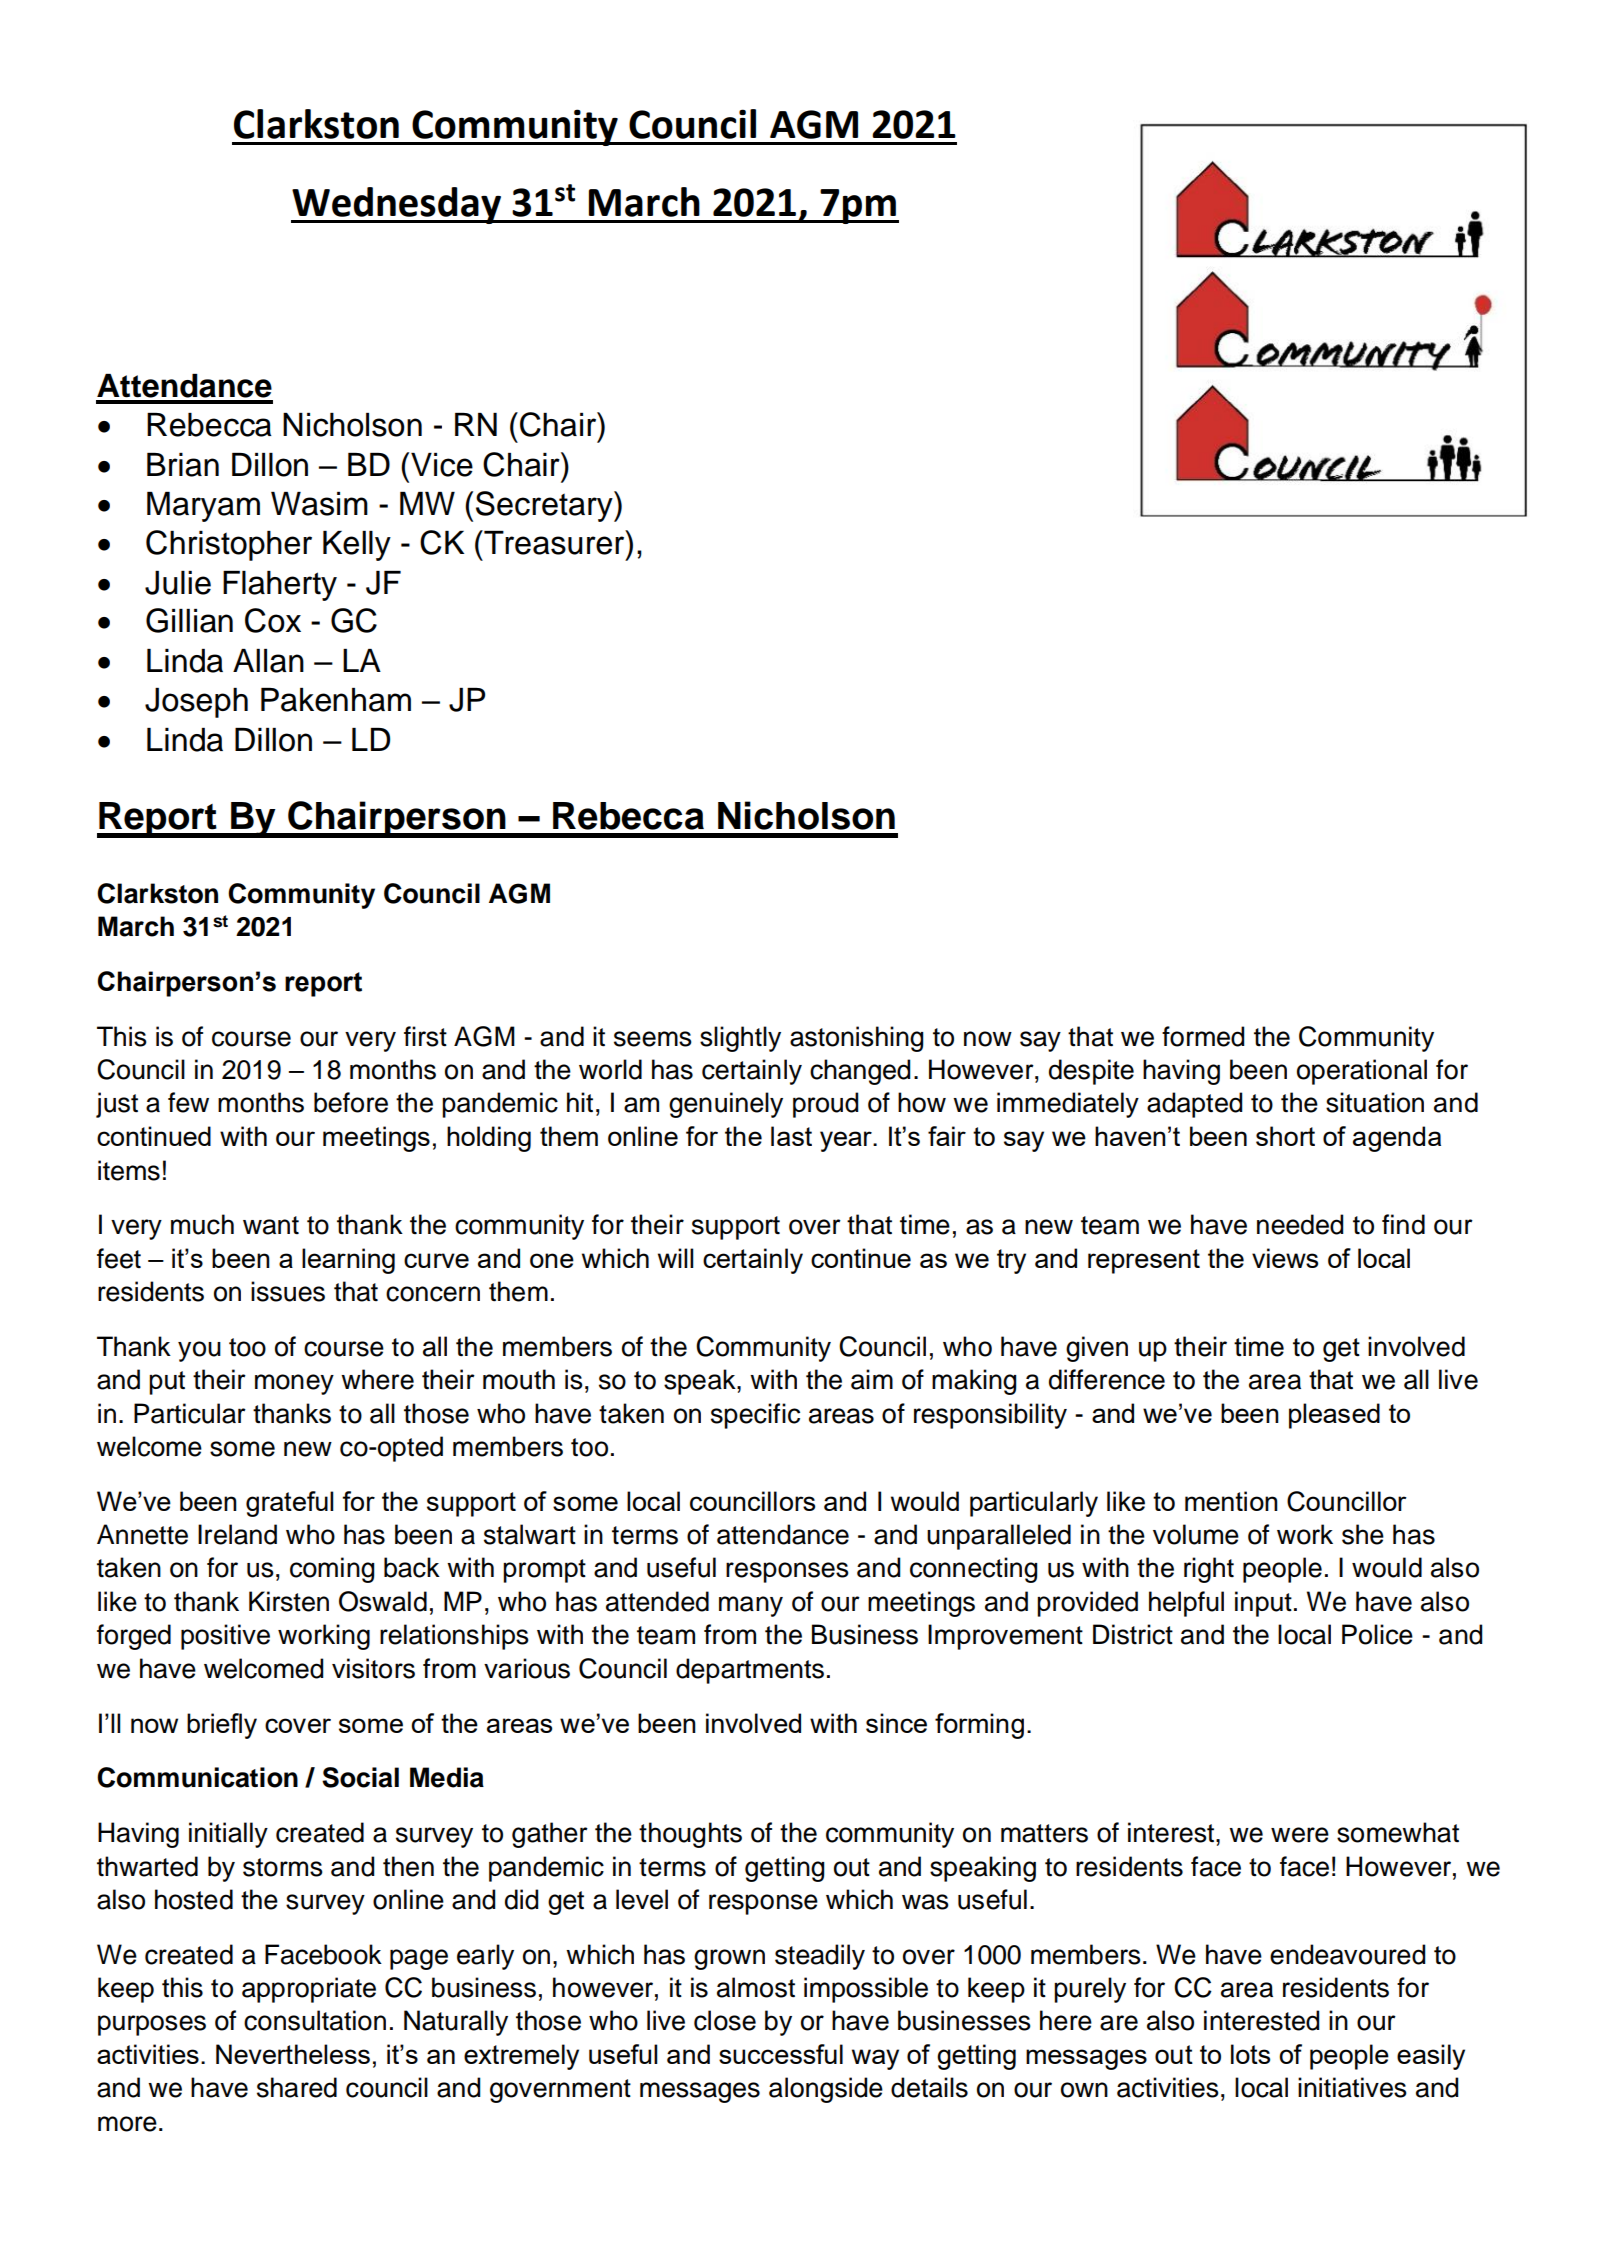 The height and width of the screenshot is (2263, 1600). I want to click on Pakenham, so click(336, 700).
